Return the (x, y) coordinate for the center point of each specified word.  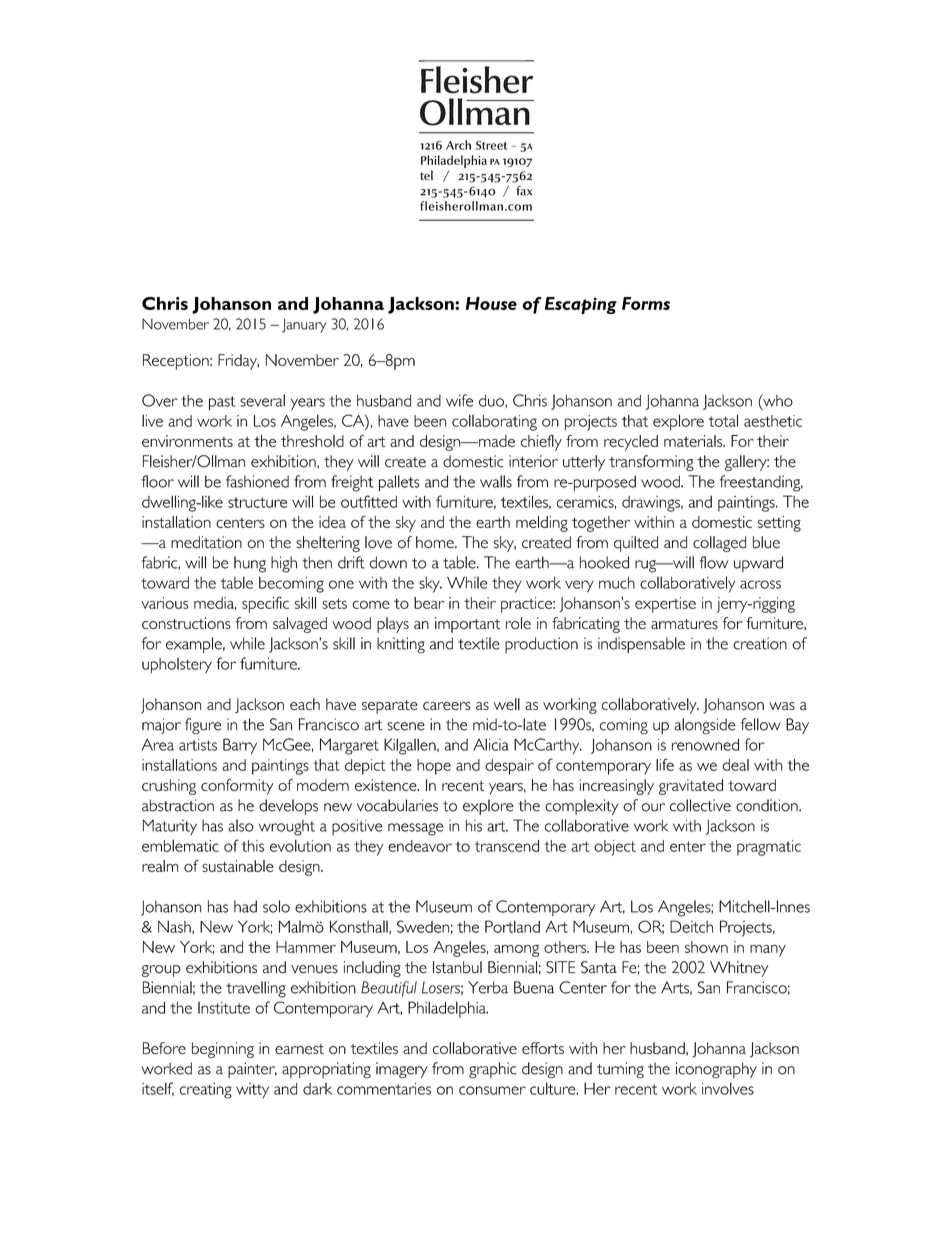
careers (447, 706)
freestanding (761, 483)
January (304, 326)
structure (257, 502)
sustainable (238, 866)
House (491, 303)
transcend (507, 846)
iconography (716, 1070)
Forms (646, 303)
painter (252, 1070)
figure (203, 726)
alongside (705, 726)
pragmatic (769, 848)
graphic (492, 1070)
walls (496, 481)
